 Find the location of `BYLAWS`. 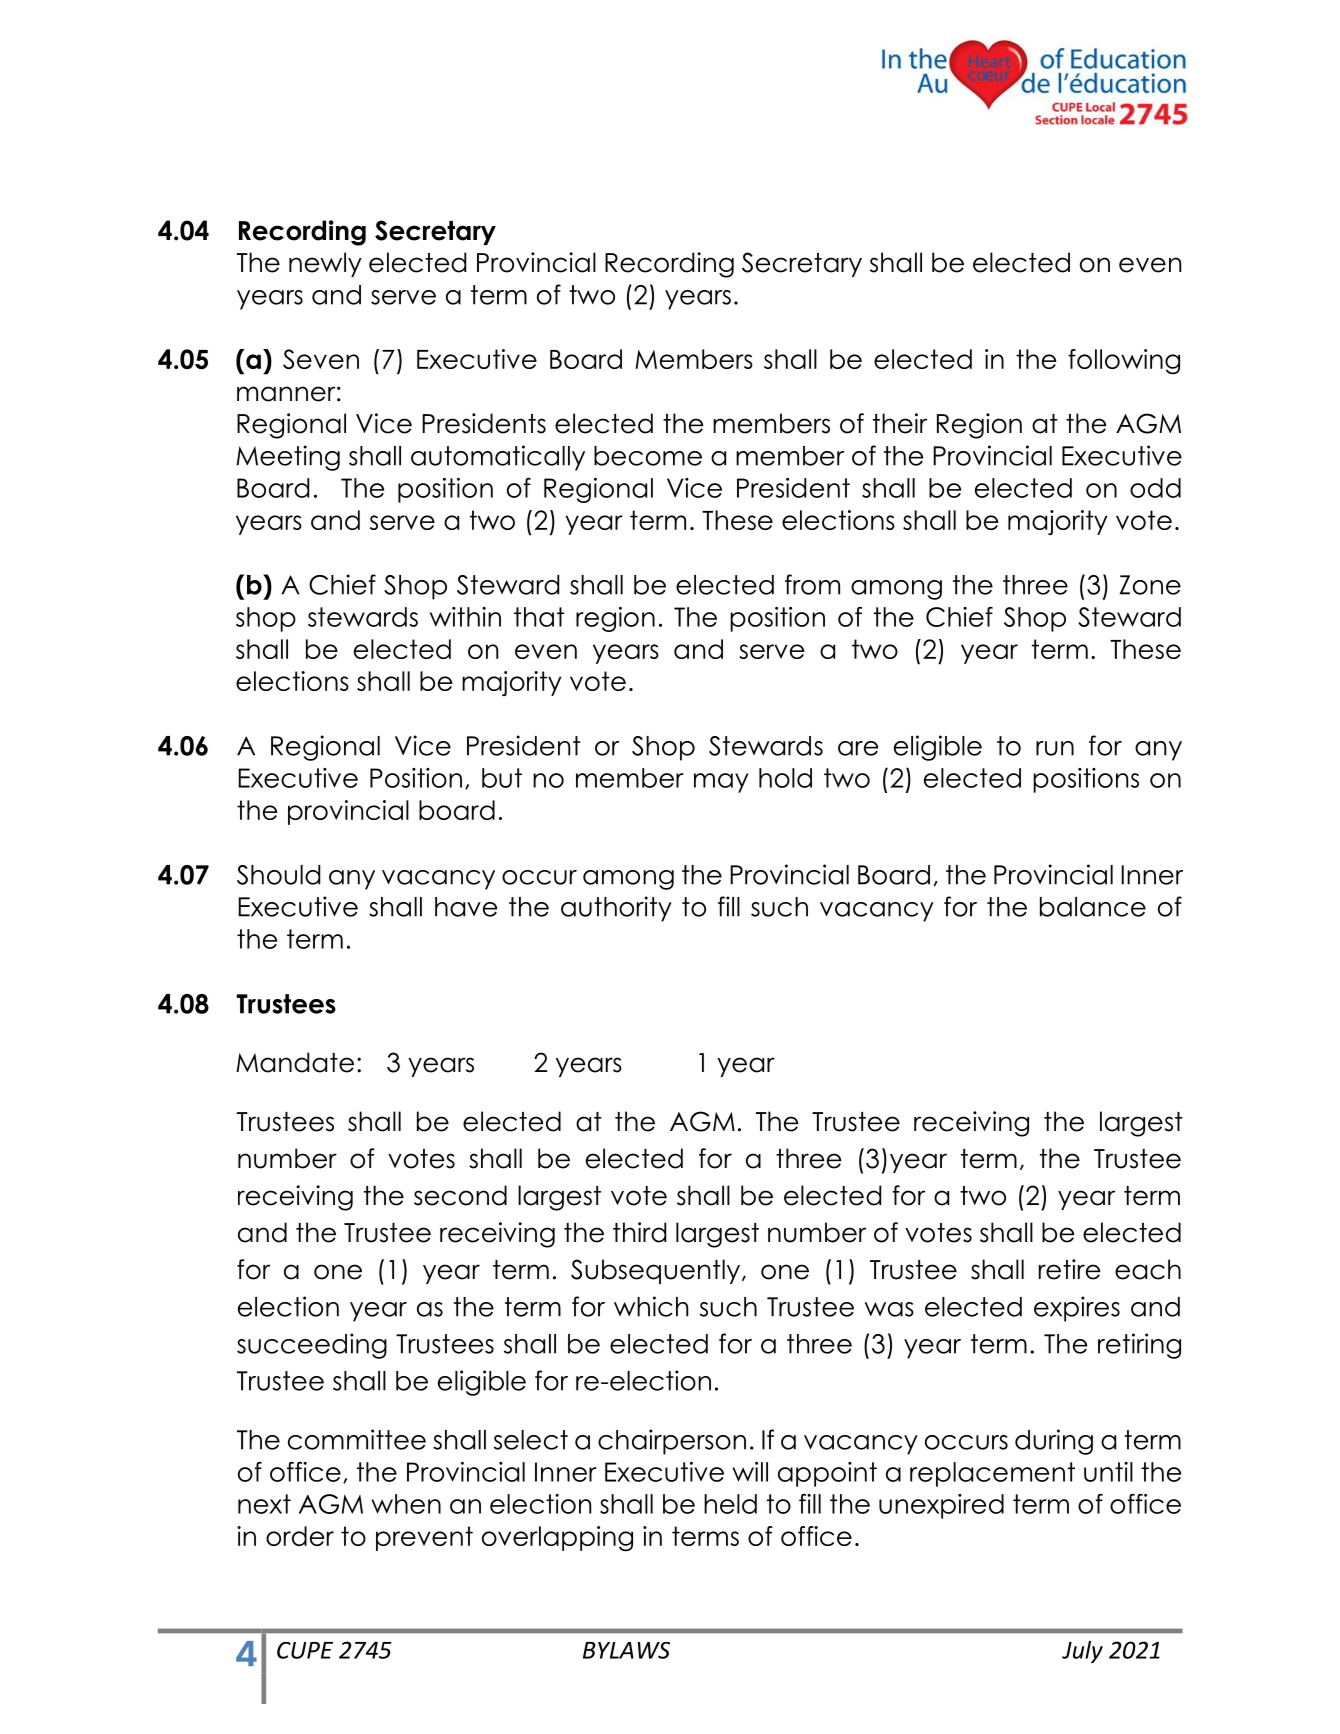

BYLAWS is located at coordinates (626, 1650).
